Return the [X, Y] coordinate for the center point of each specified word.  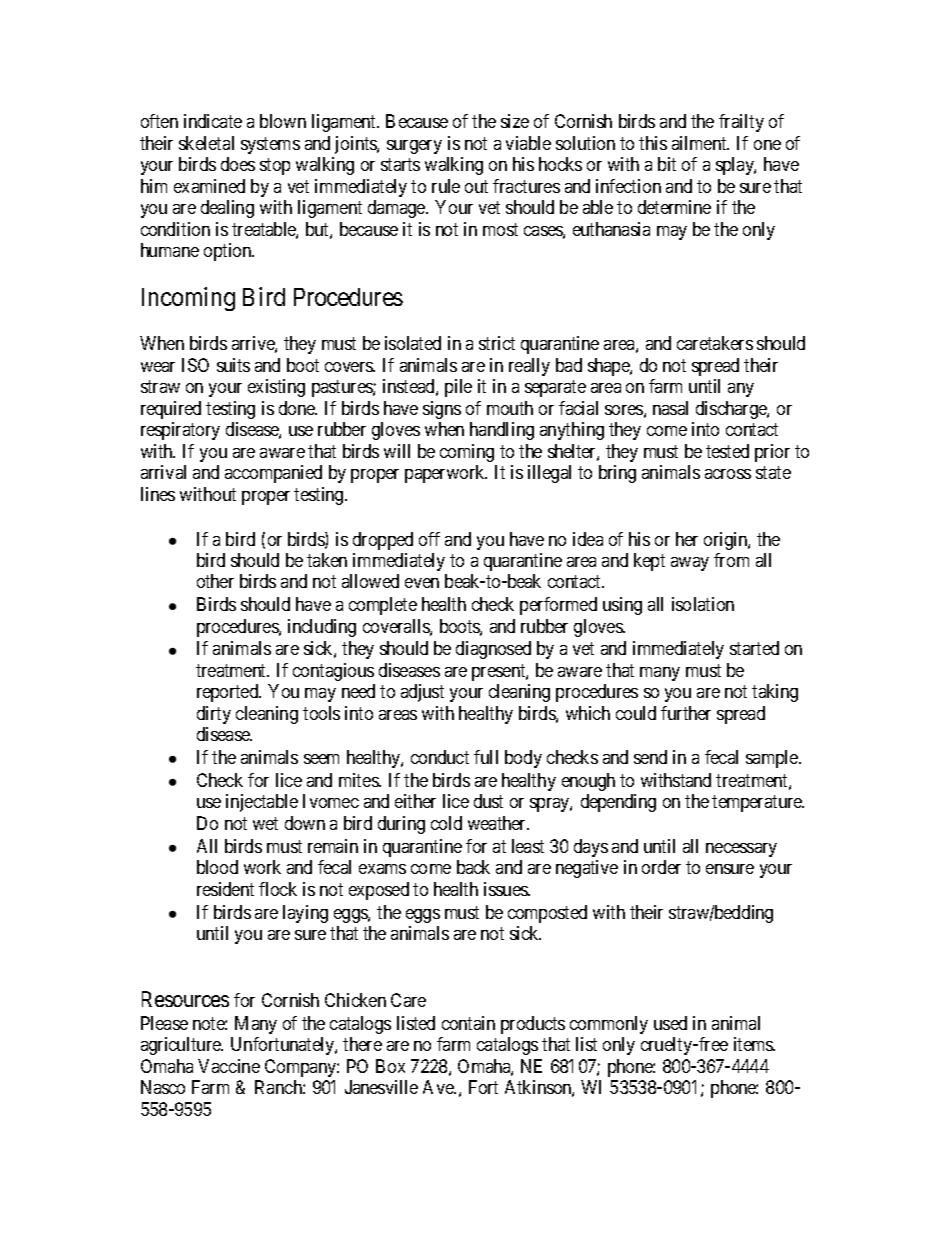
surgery [414, 147]
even [422, 583]
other [215, 581]
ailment [700, 143]
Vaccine [229, 1066]
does [238, 164]
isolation [703, 604]
